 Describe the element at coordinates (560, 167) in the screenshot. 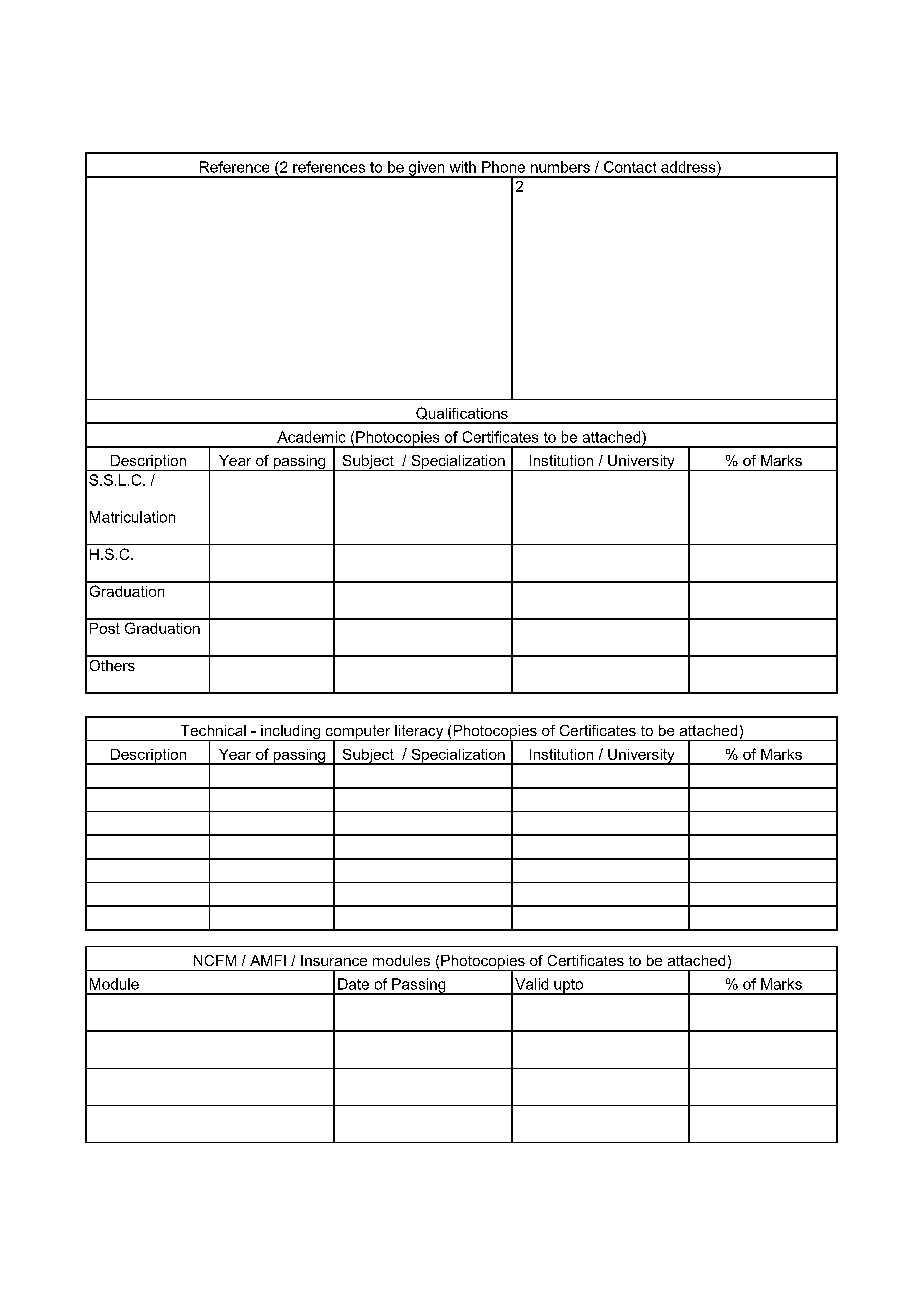

I see `numbers` at that location.
